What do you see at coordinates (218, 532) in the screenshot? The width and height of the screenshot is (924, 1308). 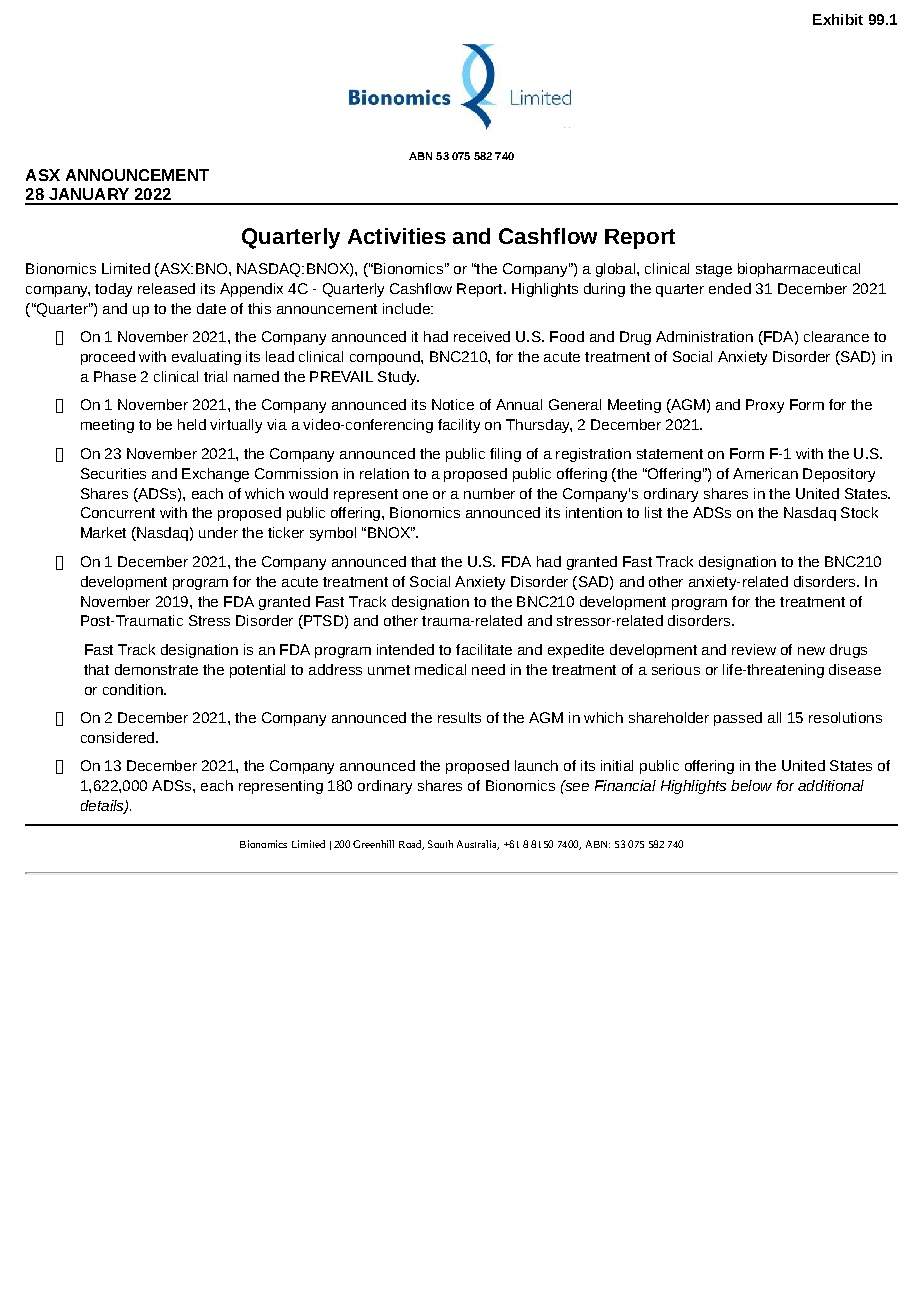 I see `under` at bounding box center [218, 532].
